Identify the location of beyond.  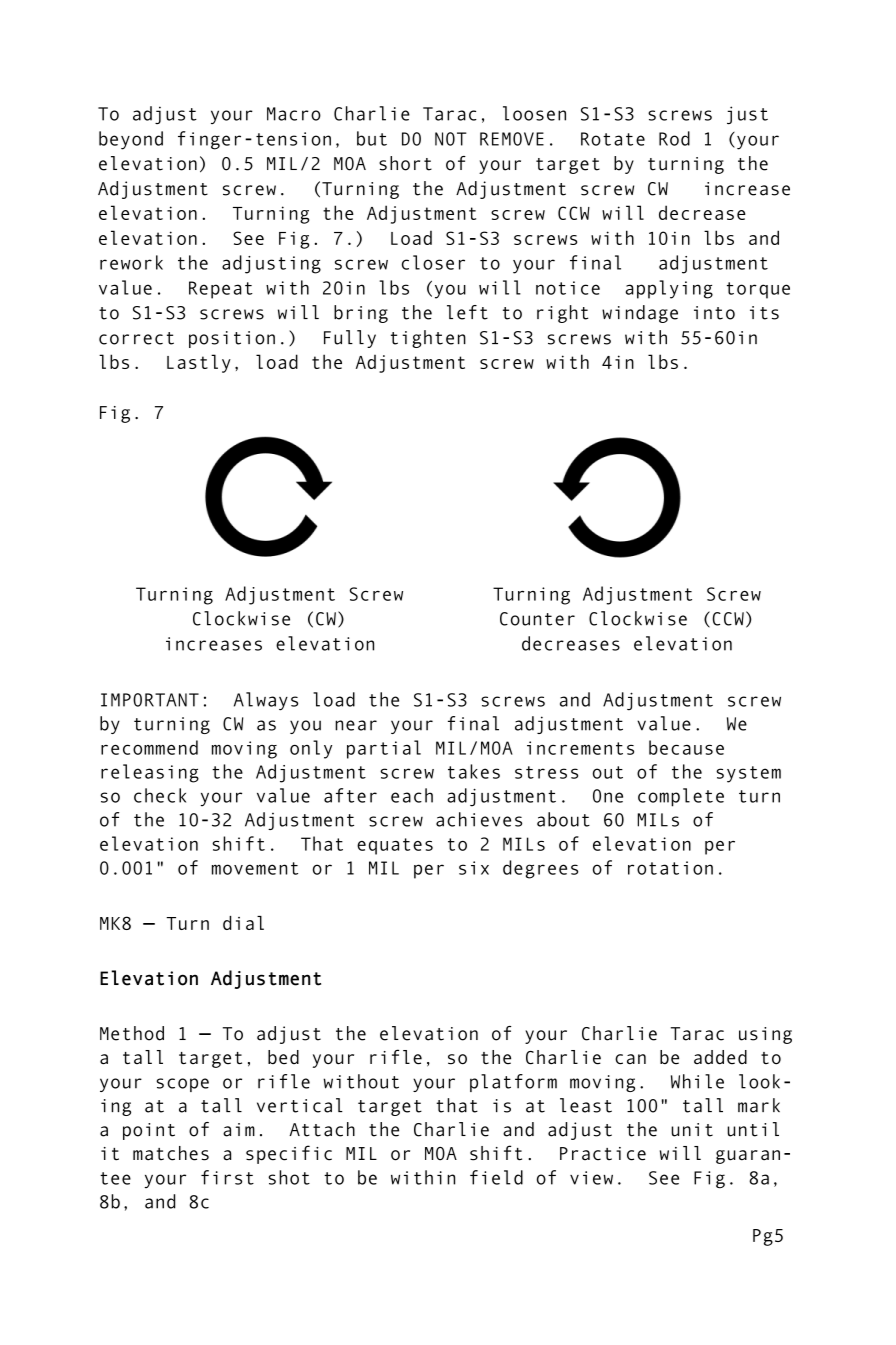
(131, 140).
